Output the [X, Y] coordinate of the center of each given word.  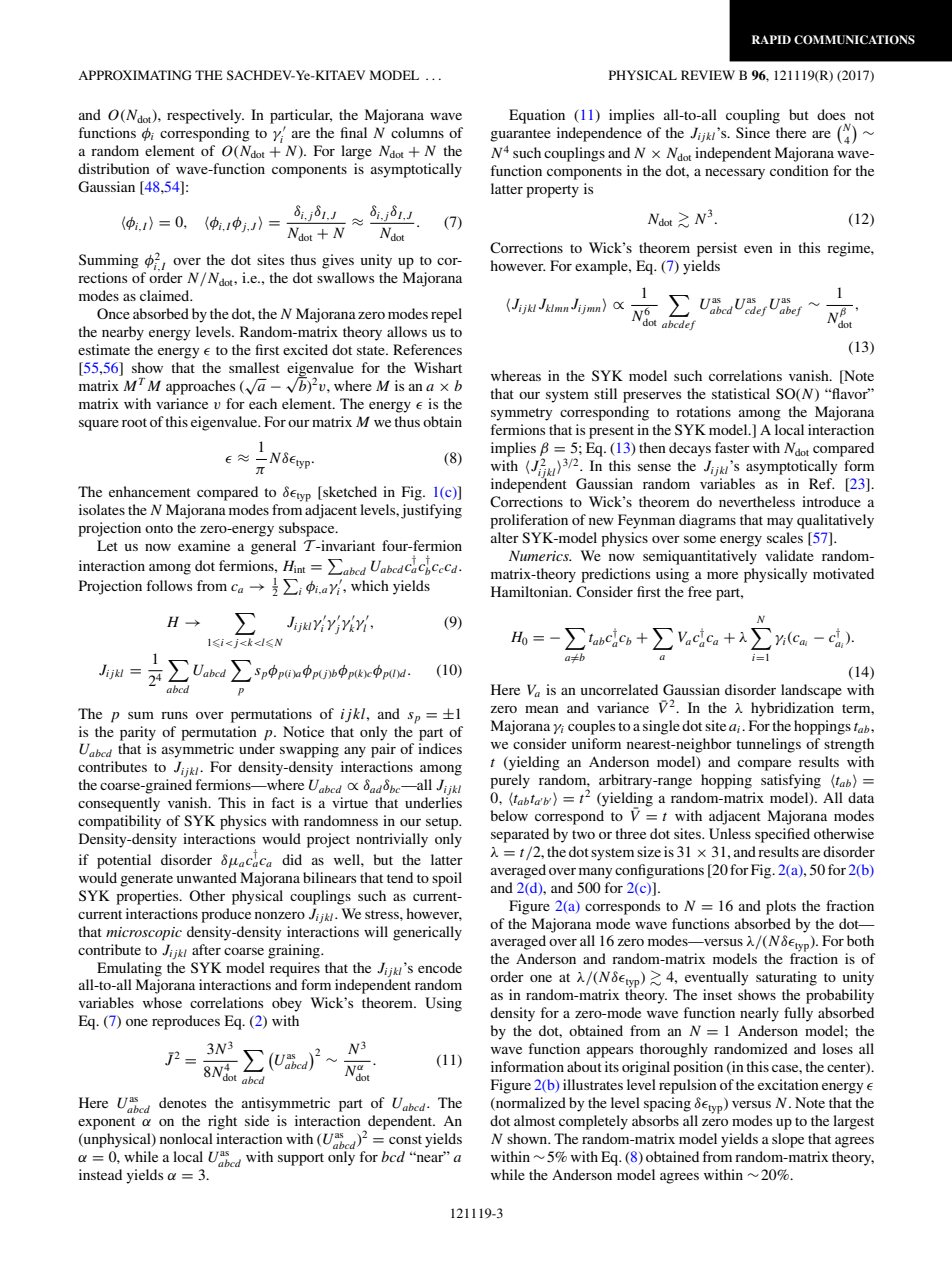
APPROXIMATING [135, 75]
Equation [537, 116]
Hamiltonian [531, 591]
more [722, 575]
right [222, 1122]
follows [169, 585]
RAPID [771, 39]
